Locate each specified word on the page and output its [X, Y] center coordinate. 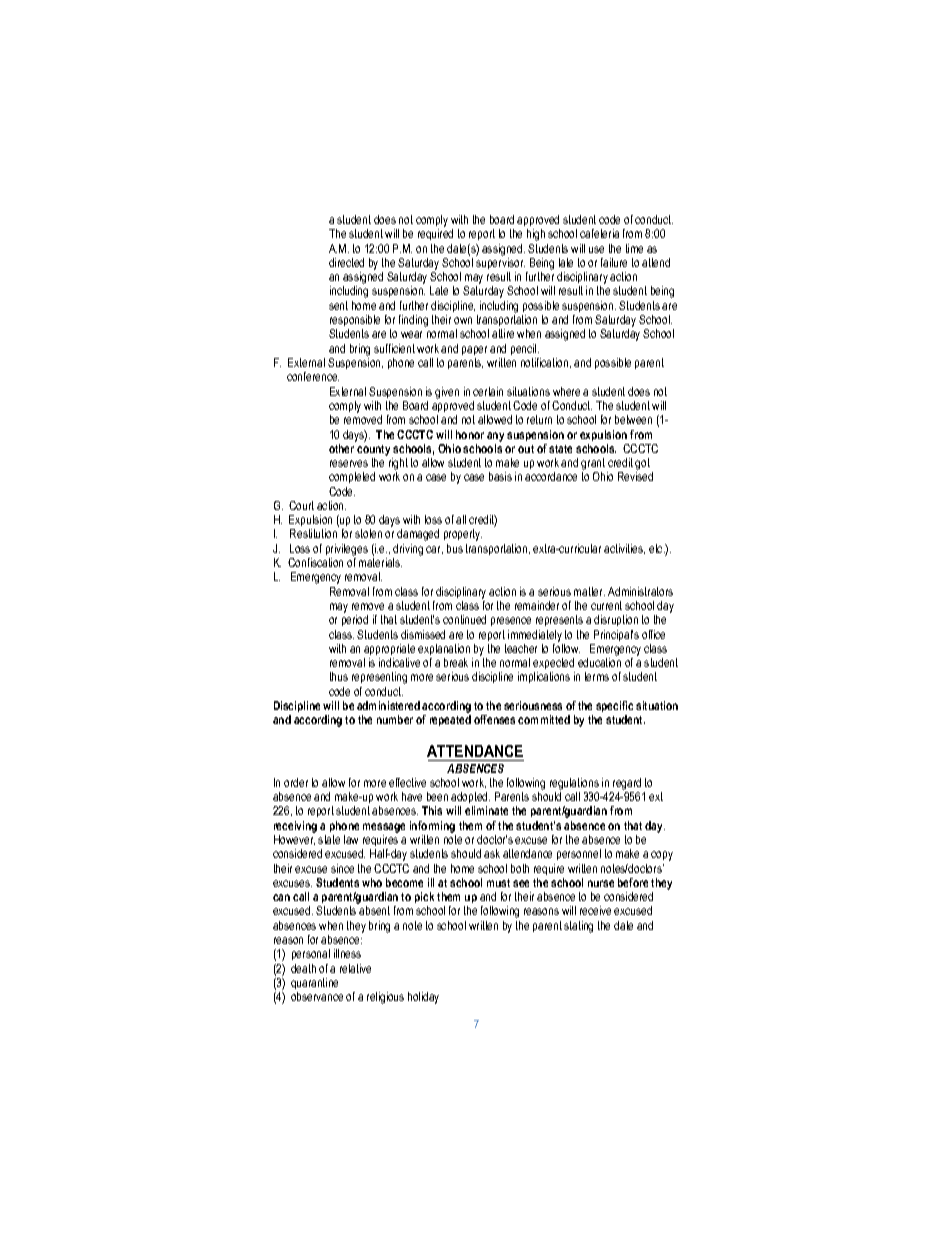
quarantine [314, 983]
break [456, 662]
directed [346, 262]
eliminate [486, 810]
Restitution [313, 533]
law [351, 839]
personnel [579, 854]
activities [624, 549]
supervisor [500, 263]
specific [614, 706]
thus [339, 676]
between [633, 419]
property [463, 535]
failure [614, 262]
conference [313, 376]
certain [488, 391]
